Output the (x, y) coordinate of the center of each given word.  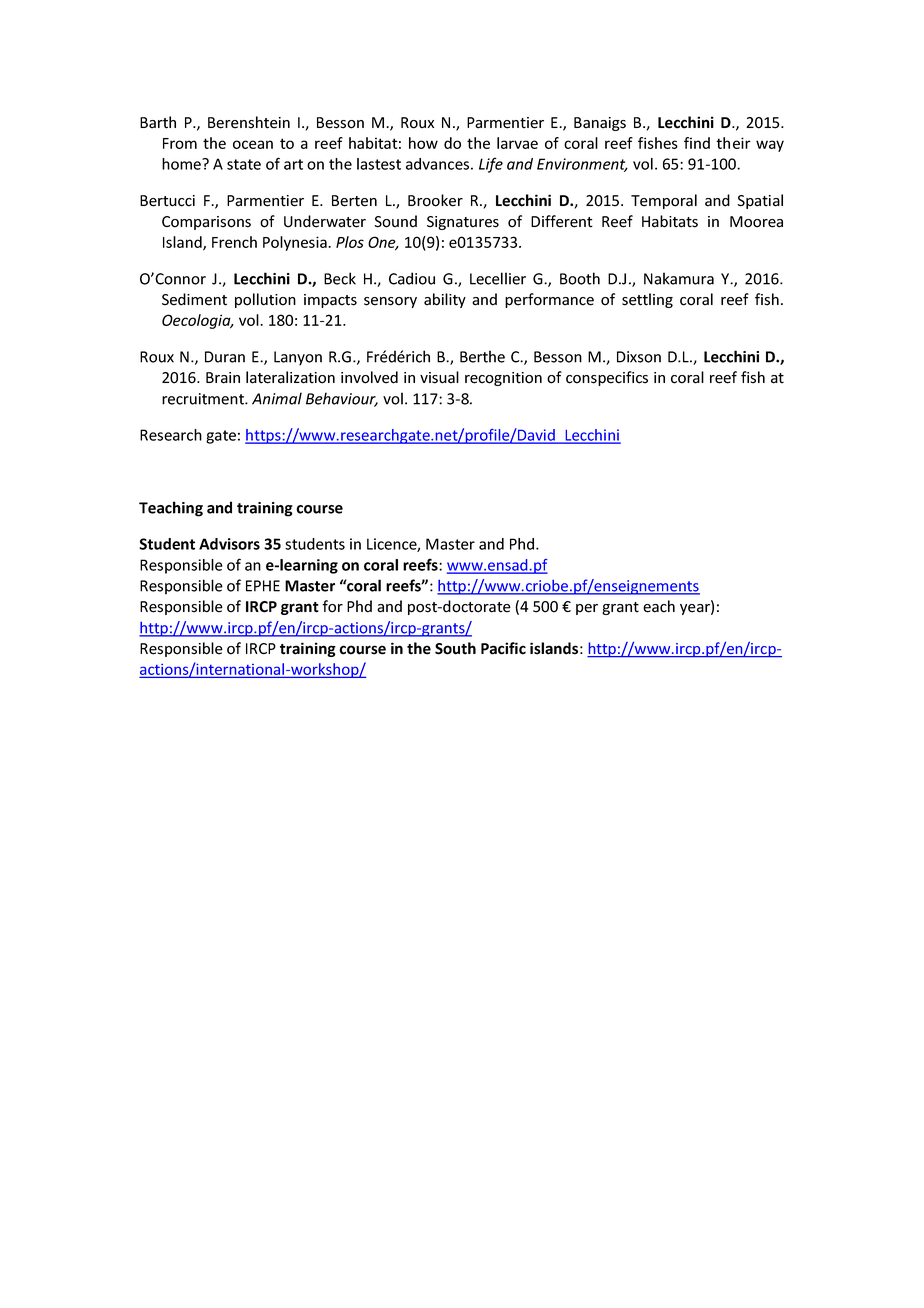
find (697, 143)
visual (439, 377)
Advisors (229, 544)
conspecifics (607, 378)
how (423, 143)
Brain (223, 378)
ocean (253, 144)
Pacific (503, 648)
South (455, 648)
